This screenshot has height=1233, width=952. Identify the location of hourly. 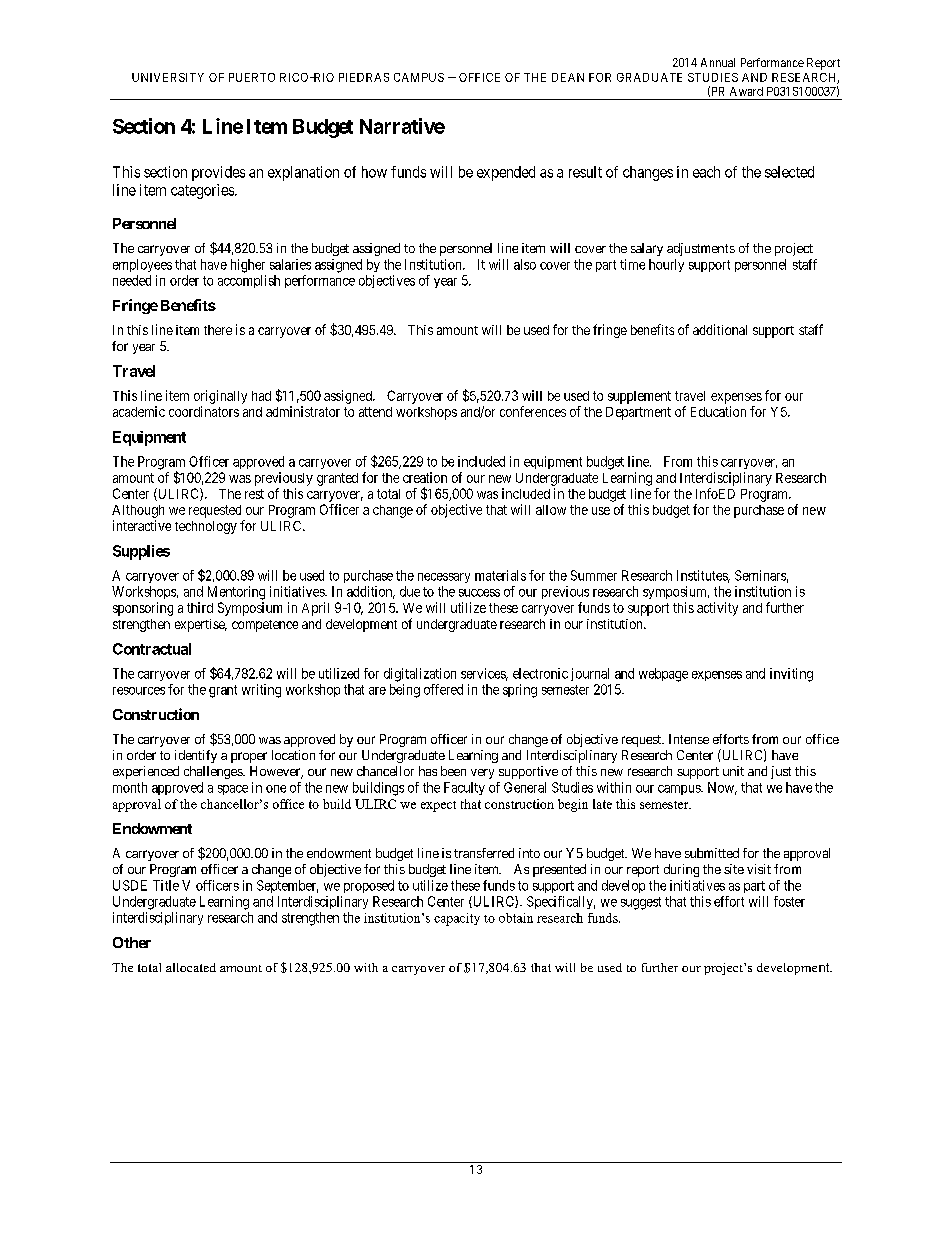
(666, 265).
